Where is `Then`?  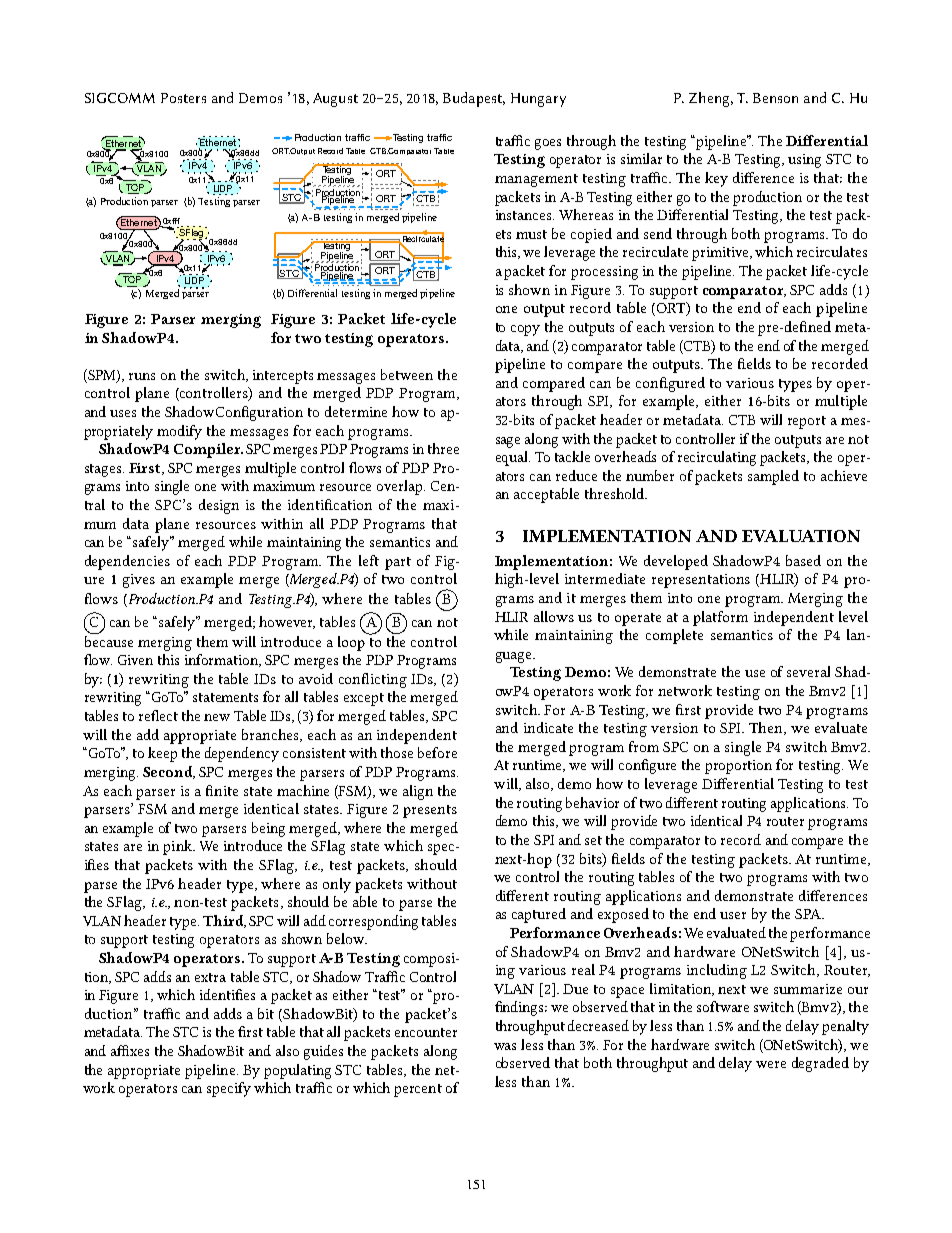
Then is located at coordinates (767, 728).
